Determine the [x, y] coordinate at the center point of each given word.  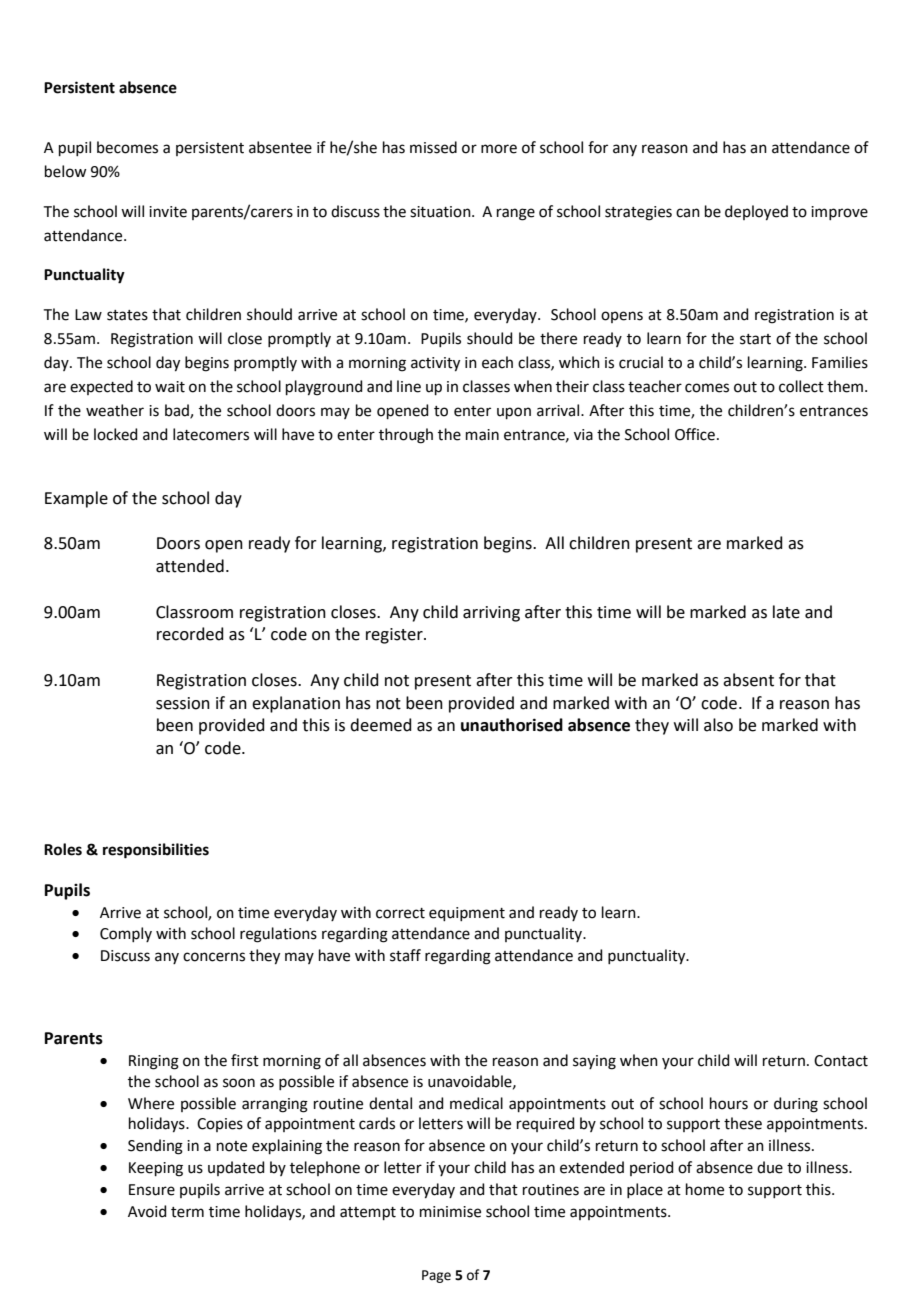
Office [695, 434]
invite [168, 212]
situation [441, 212]
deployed [756, 213]
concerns [214, 957]
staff [405, 955]
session [183, 703]
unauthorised [512, 725]
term [187, 1212]
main [482, 435]
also [718, 725]
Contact [841, 1061]
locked [116, 434]
